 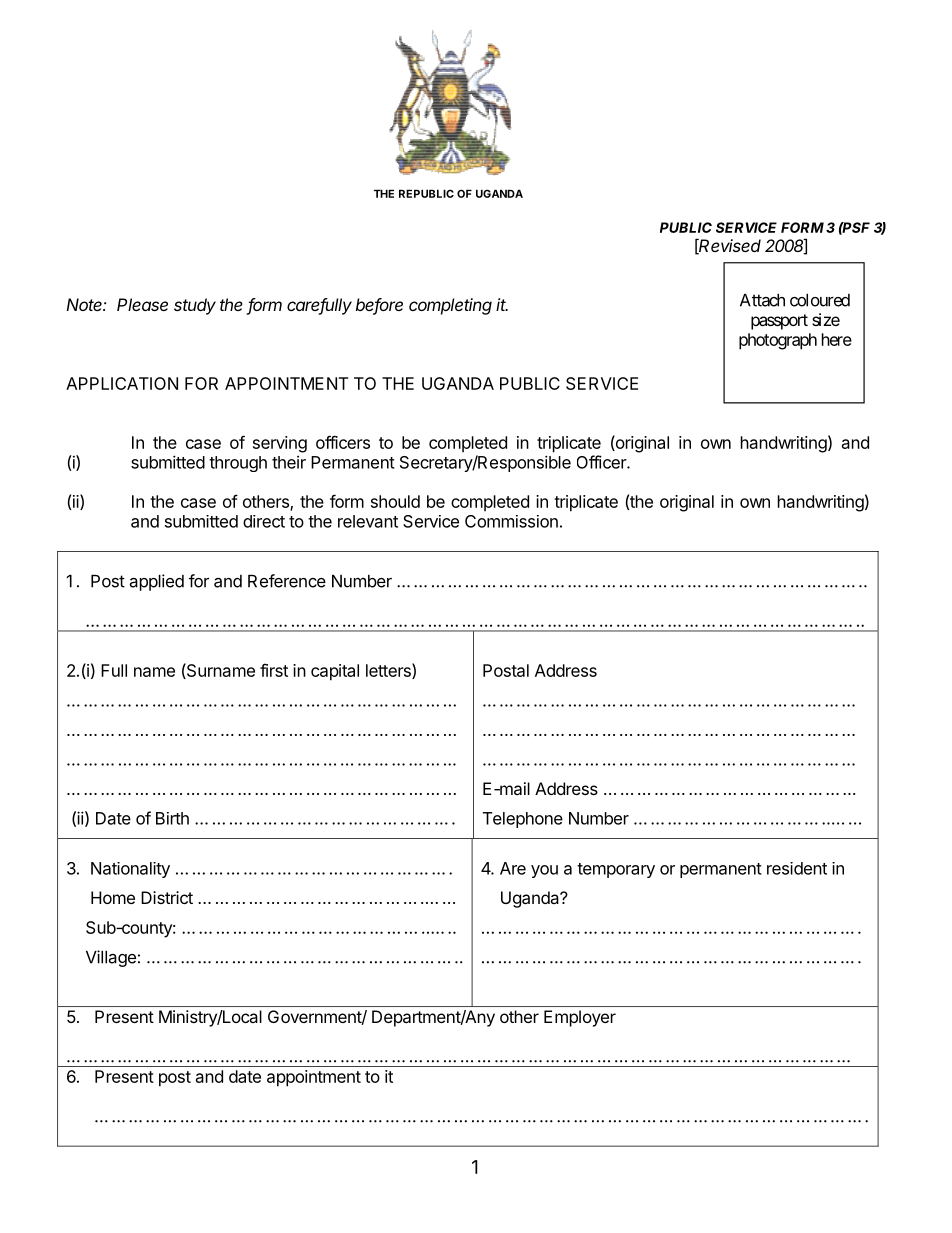 I want to click on Birth, so click(x=172, y=818).
